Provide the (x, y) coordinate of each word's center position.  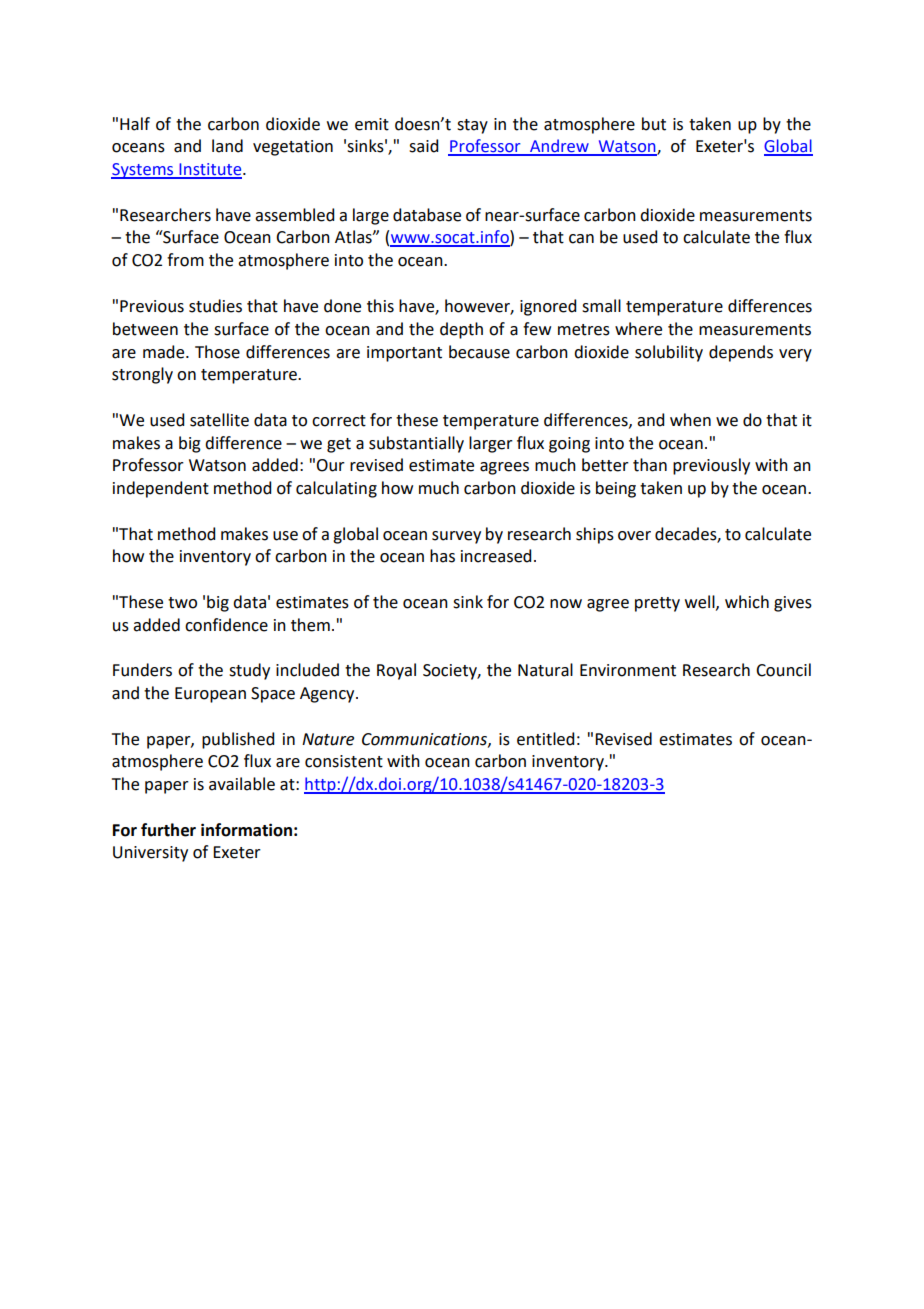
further (168, 830)
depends (741, 353)
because (479, 352)
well (701, 602)
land (227, 146)
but (654, 124)
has (442, 556)
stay (472, 126)
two (182, 603)
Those (217, 352)
